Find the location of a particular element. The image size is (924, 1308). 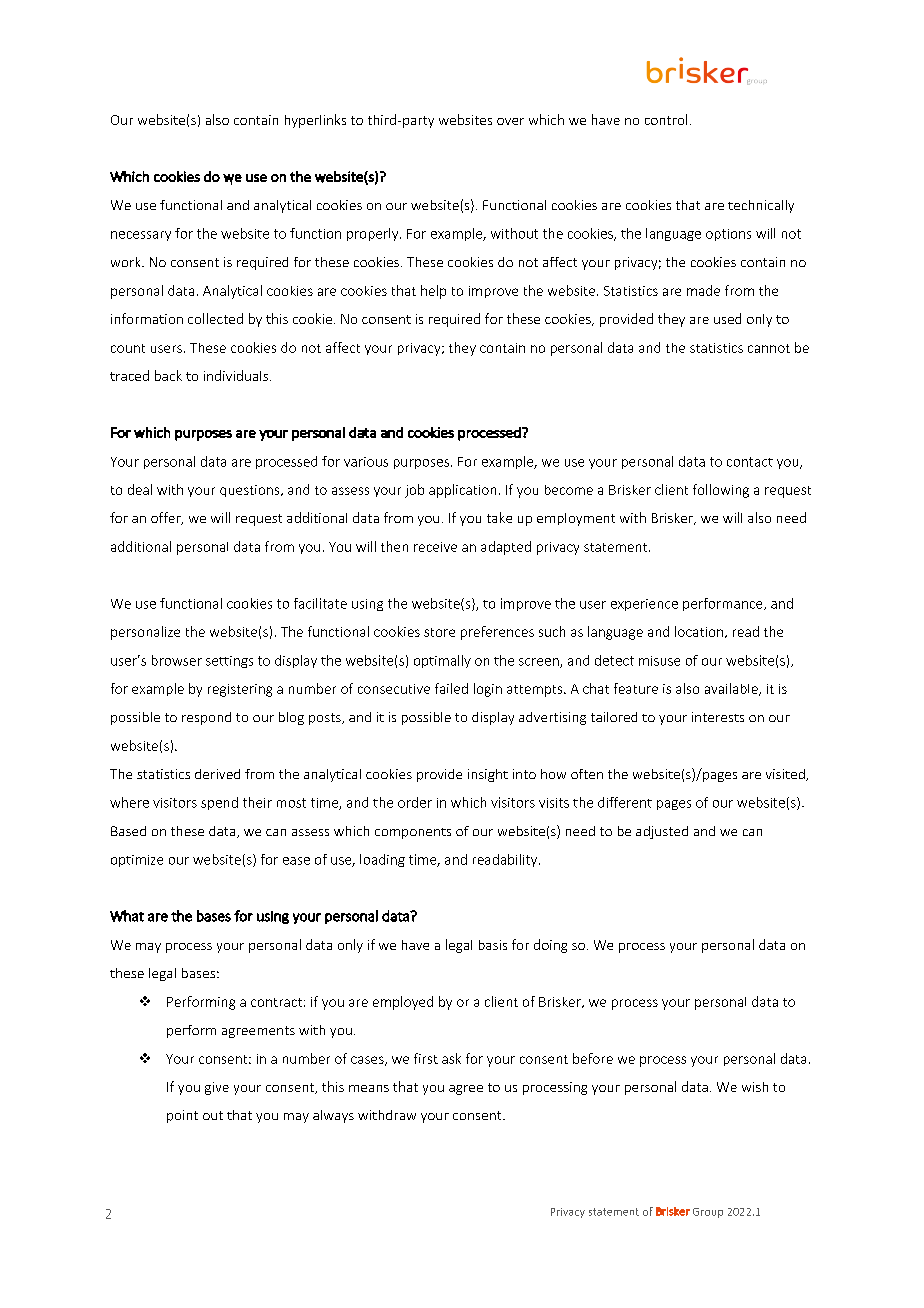

wish is located at coordinates (755, 1087).
